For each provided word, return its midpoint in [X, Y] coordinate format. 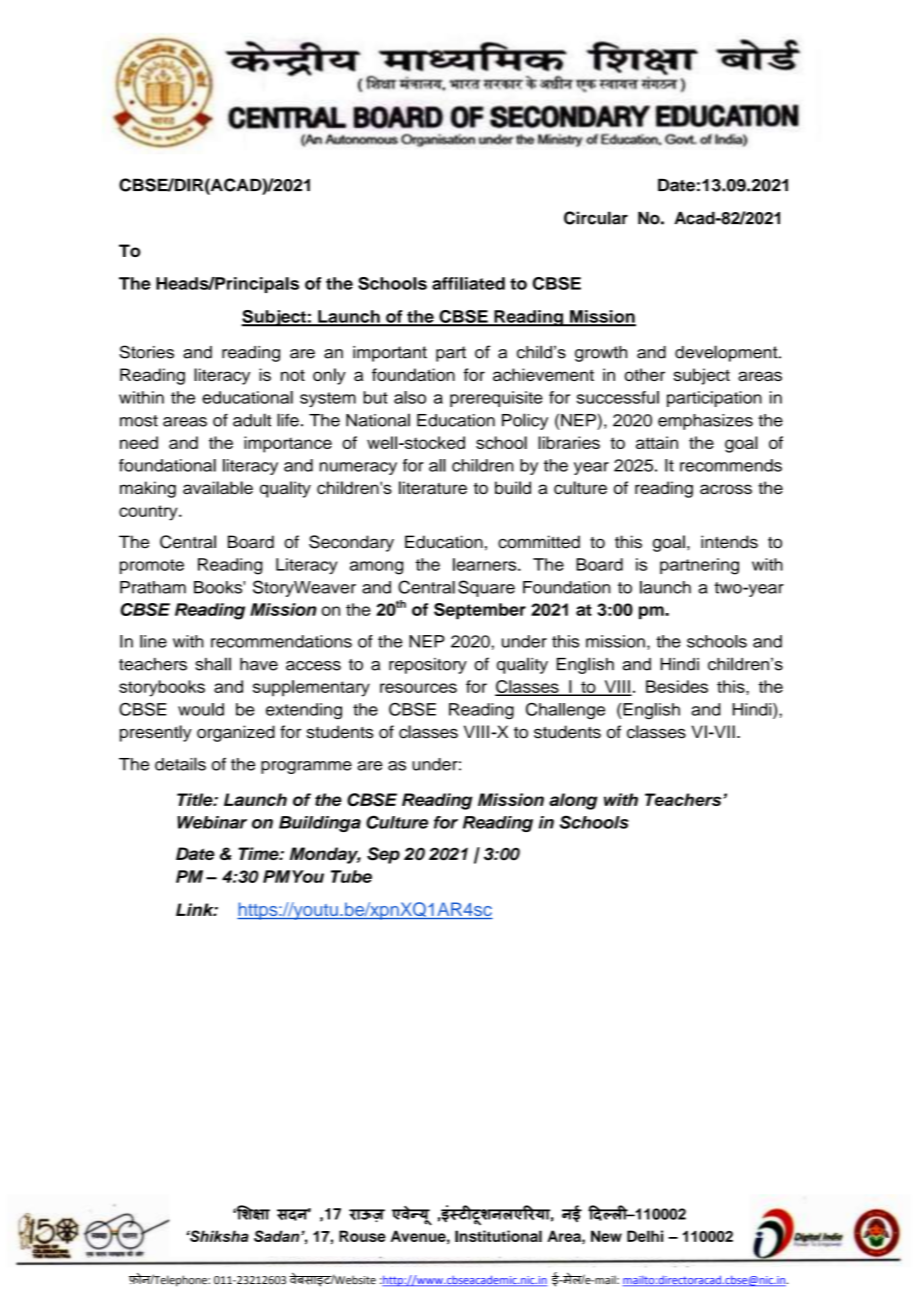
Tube [351, 876]
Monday [325, 855]
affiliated [468, 283]
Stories [146, 352]
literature [433, 487]
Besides [677, 686]
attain [657, 442]
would [201, 709]
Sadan [278, 1236]
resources [418, 688]
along [573, 801]
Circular [596, 218]
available [218, 487]
